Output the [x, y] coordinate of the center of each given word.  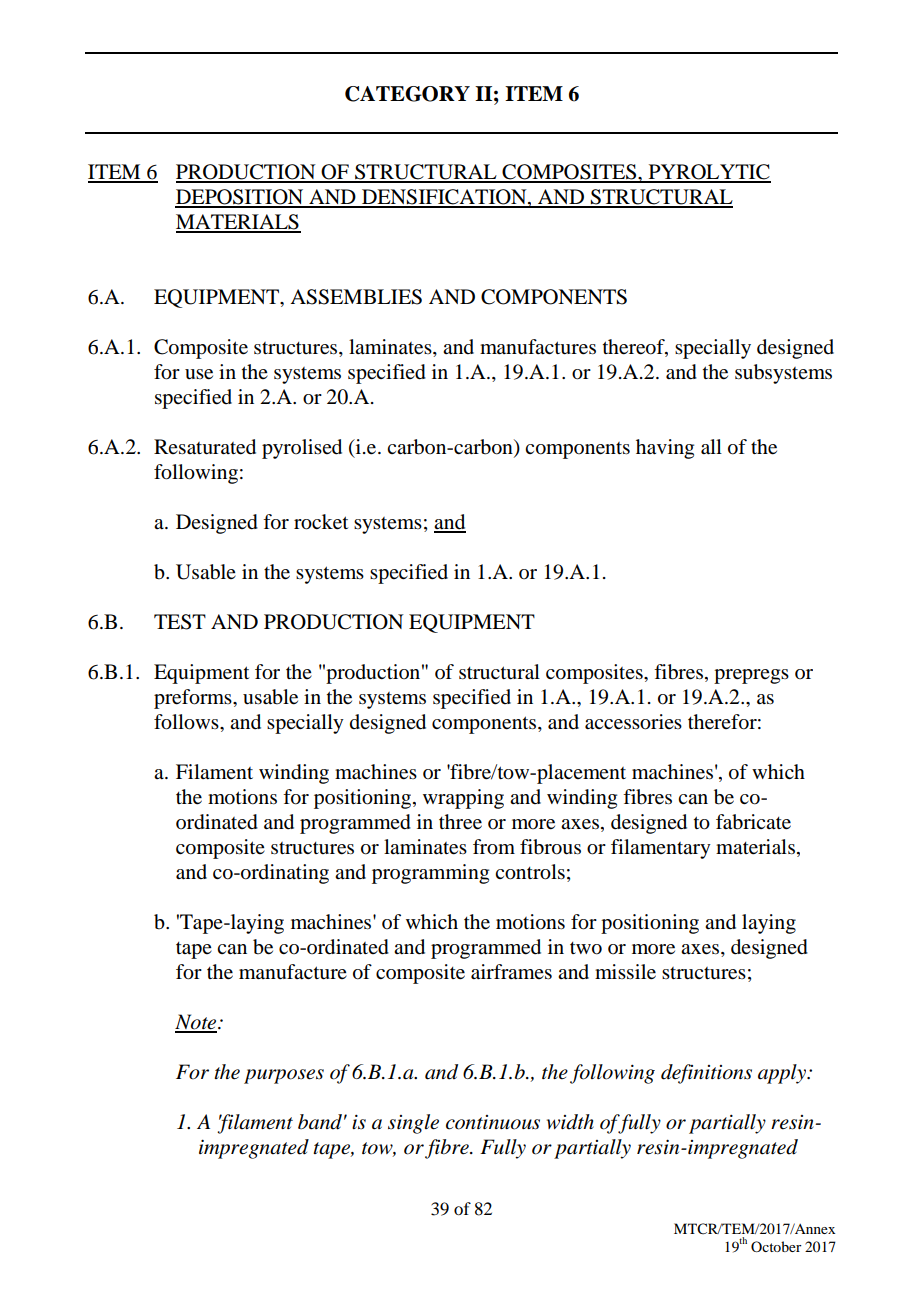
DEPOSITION [240, 198]
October [776, 1246]
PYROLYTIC [708, 173]
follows [187, 722]
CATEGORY [407, 94]
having [665, 449]
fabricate [753, 822]
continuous [493, 1122]
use [199, 374]
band [320, 1122]
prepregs [751, 676]
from [494, 847]
